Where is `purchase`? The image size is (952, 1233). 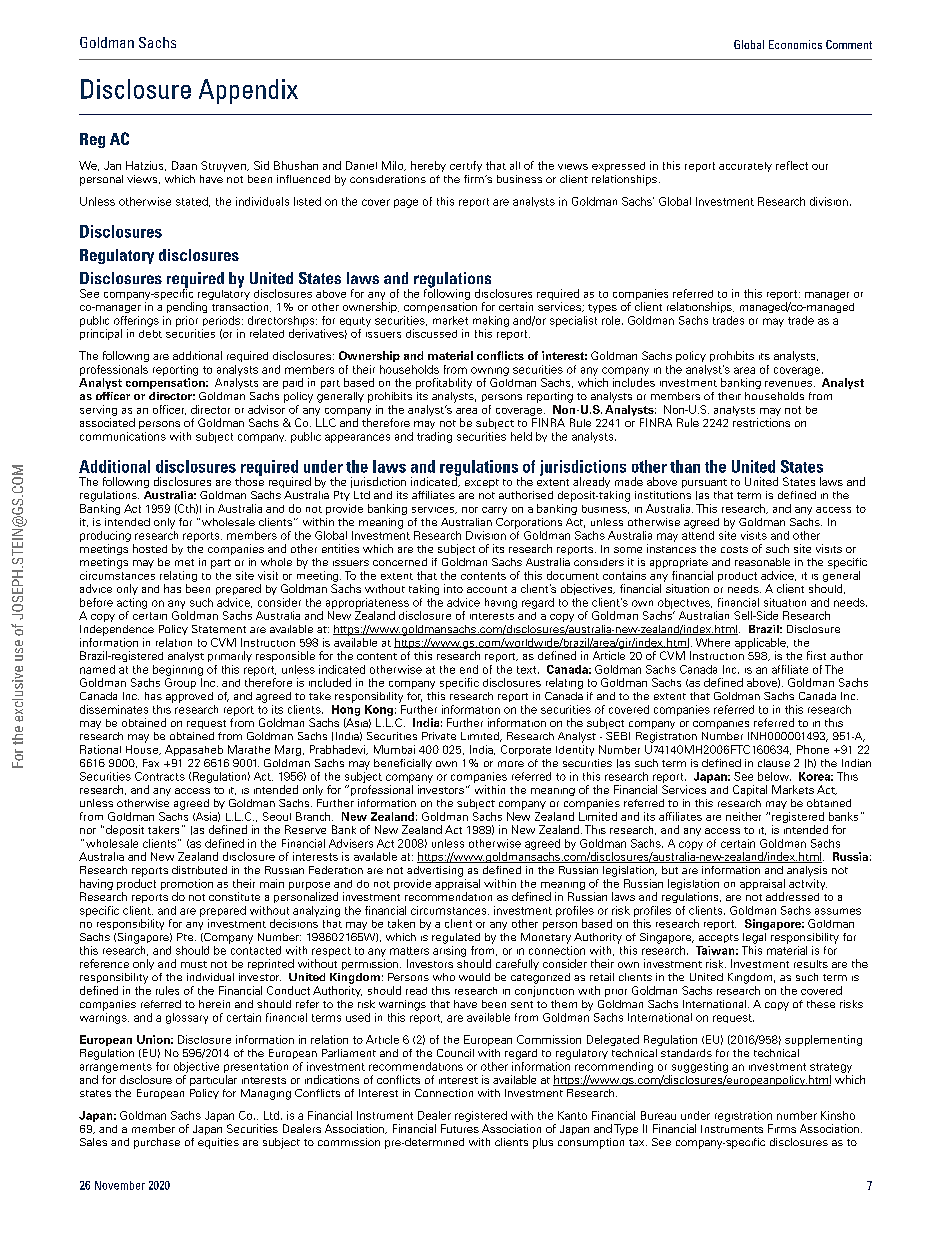 purchase is located at coordinates (157, 1143).
